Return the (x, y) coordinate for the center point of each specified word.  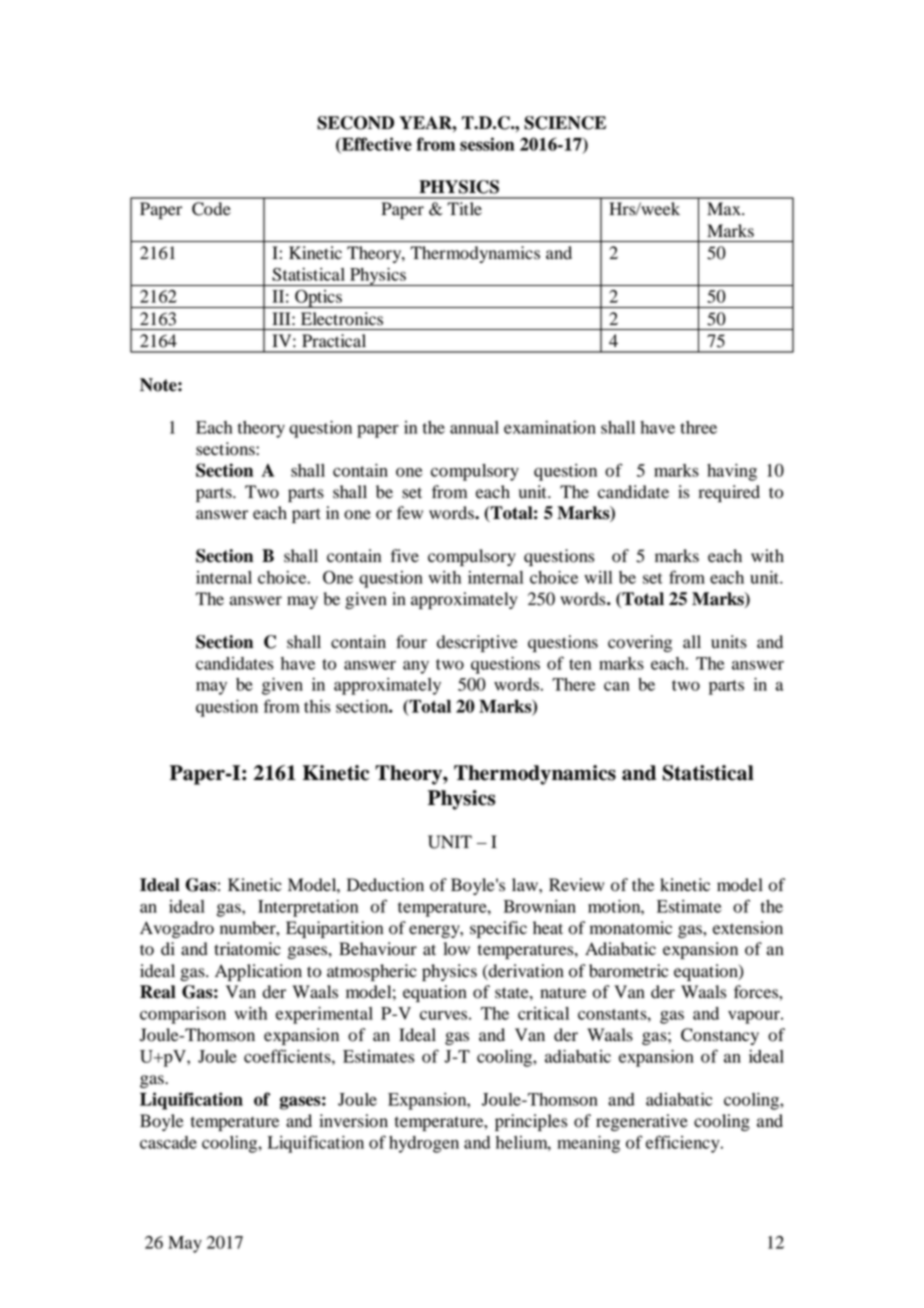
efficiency (684, 1144)
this (317, 706)
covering (640, 643)
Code (211, 209)
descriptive (477, 643)
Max (725, 208)
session (487, 144)
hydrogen (424, 1144)
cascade (168, 1142)
